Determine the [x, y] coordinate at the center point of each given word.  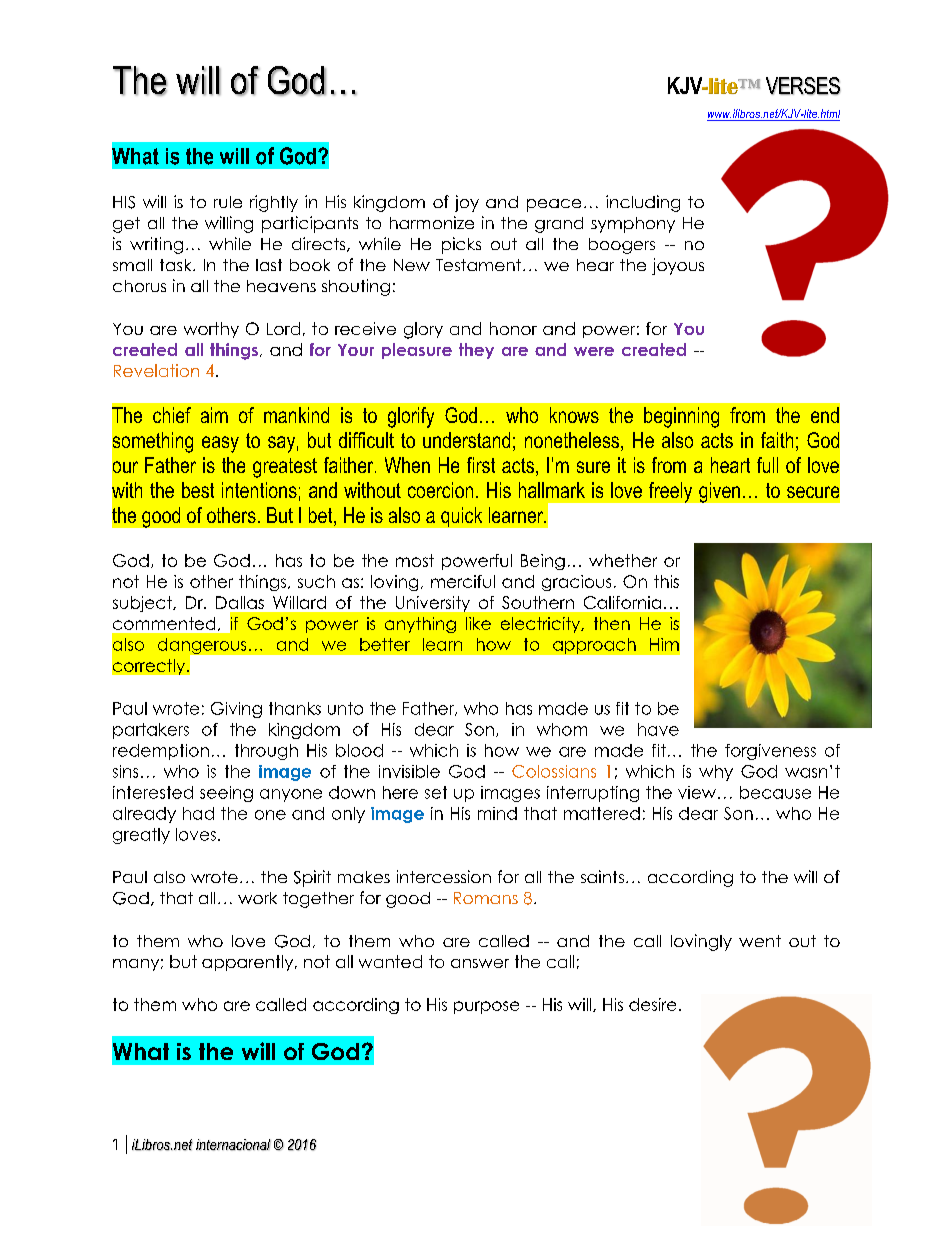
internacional [233, 1145]
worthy [211, 330]
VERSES [803, 86]
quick [461, 517]
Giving [236, 710]
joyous [678, 266]
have [658, 729]
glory [423, 330]
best [198, 490]
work [257, 898]
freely [670, 492]
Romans [486, 898]
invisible [409, 771]
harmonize [432, 222]
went [760, 941]
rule [228, 202]
